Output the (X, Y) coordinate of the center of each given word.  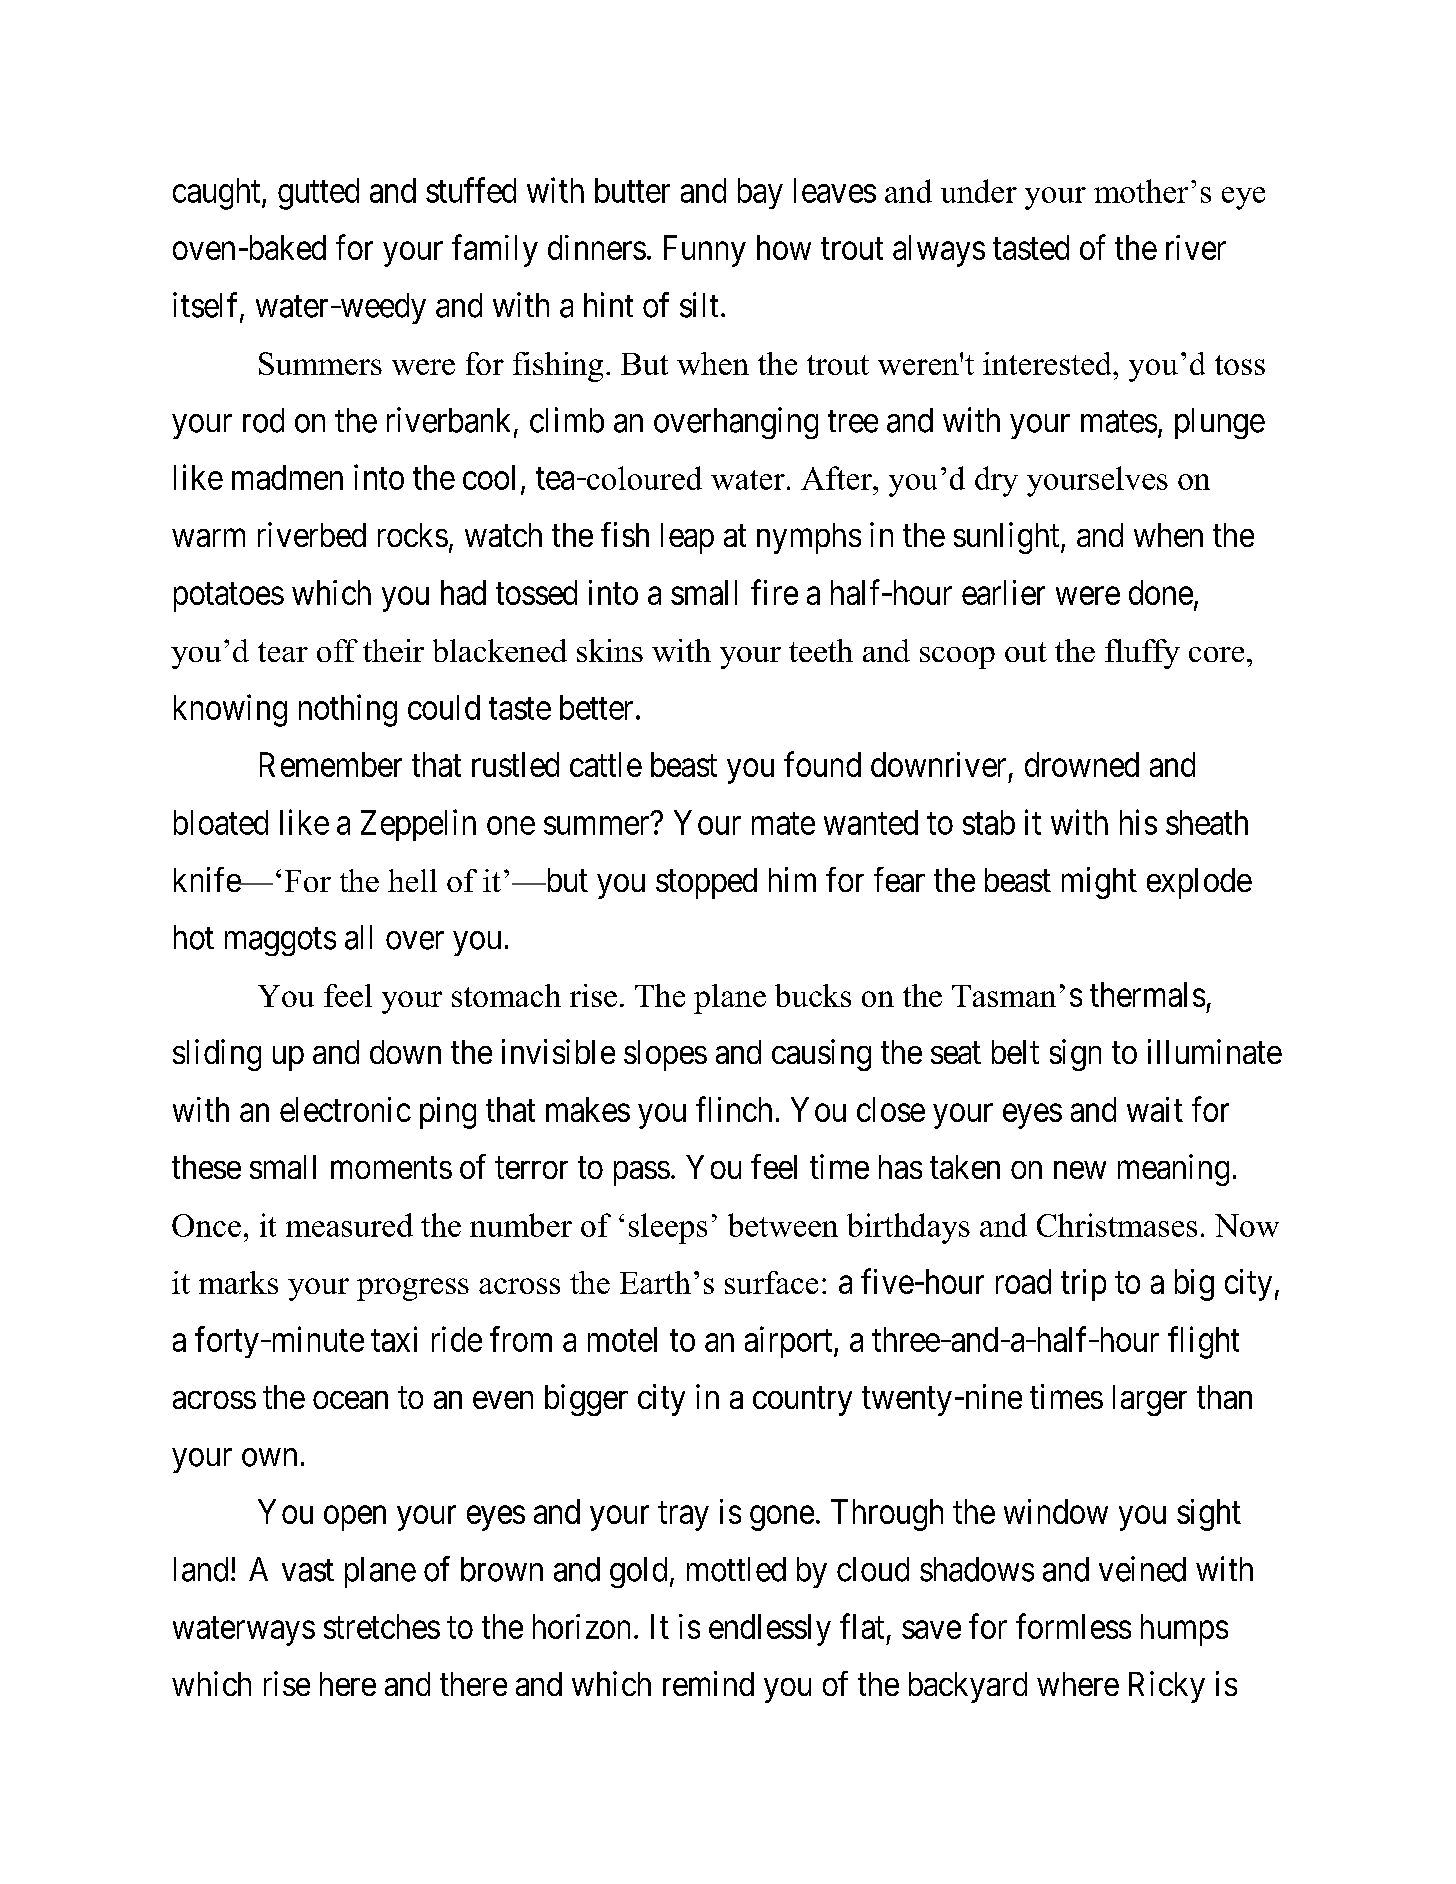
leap (687, 538)
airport (790, 1342)
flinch (734, 1109)
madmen (287, 477)
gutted (318, 194)
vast (308, 1571)
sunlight (1008, 538)
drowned (1082, 764)
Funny (705, 251)
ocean (350, 1400)
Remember (331, 764)
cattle (606, 764)
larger (1150, 1400)
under (979, 191)
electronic (345, 1109)
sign (1075, 1055)
